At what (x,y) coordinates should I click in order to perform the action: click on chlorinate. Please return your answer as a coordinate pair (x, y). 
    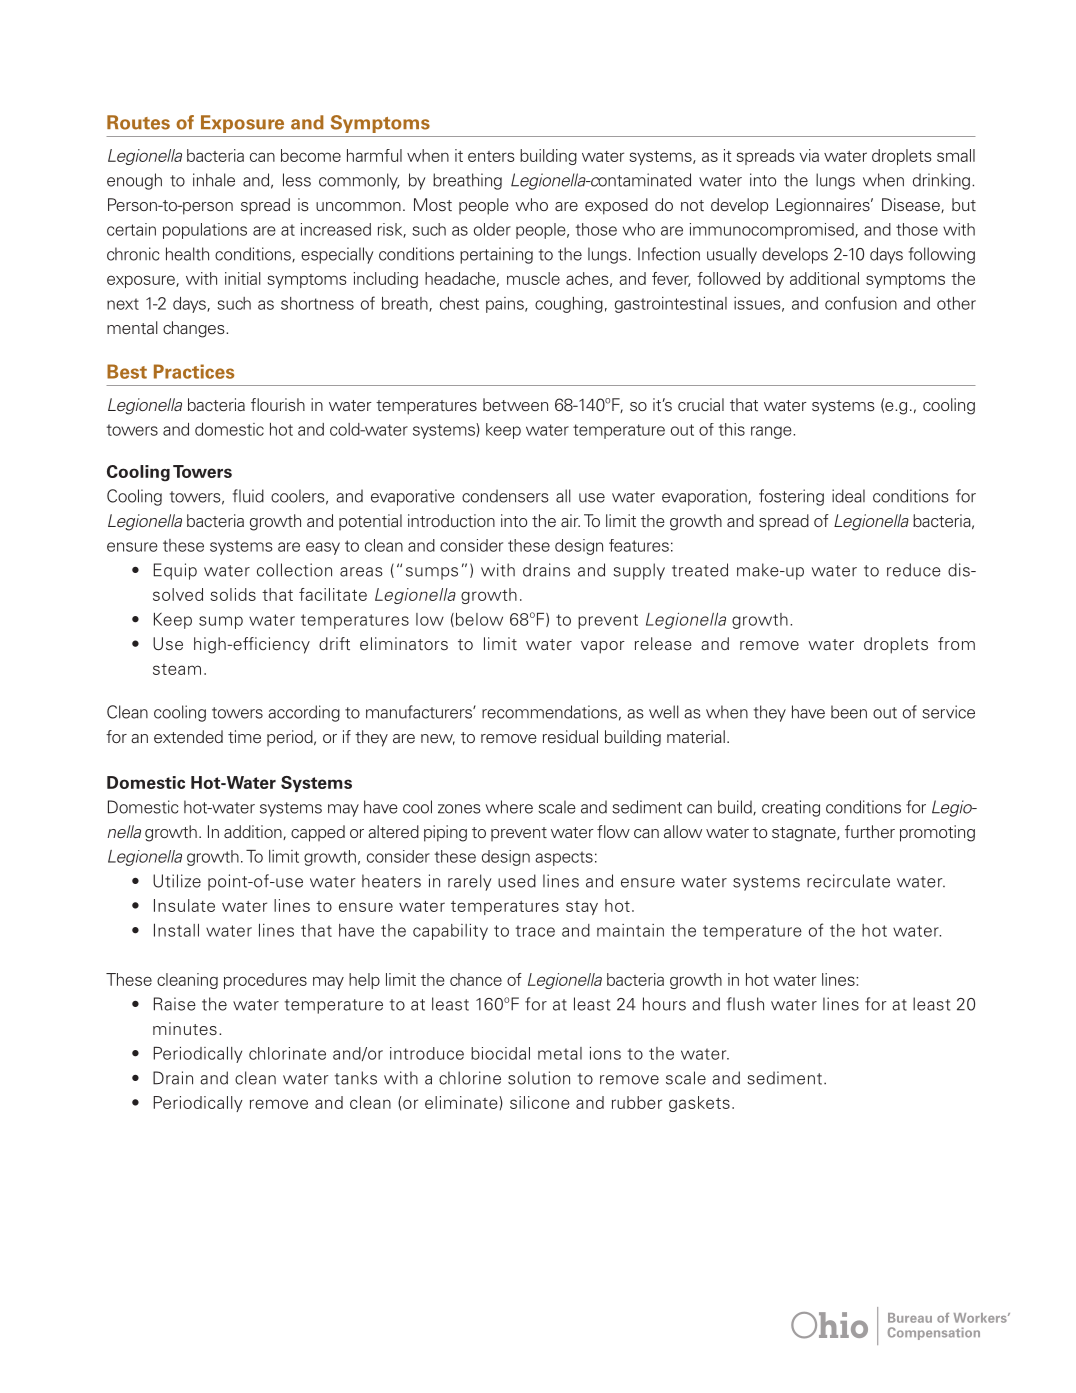
    Looking at the image, I should click on (287, 1053).
